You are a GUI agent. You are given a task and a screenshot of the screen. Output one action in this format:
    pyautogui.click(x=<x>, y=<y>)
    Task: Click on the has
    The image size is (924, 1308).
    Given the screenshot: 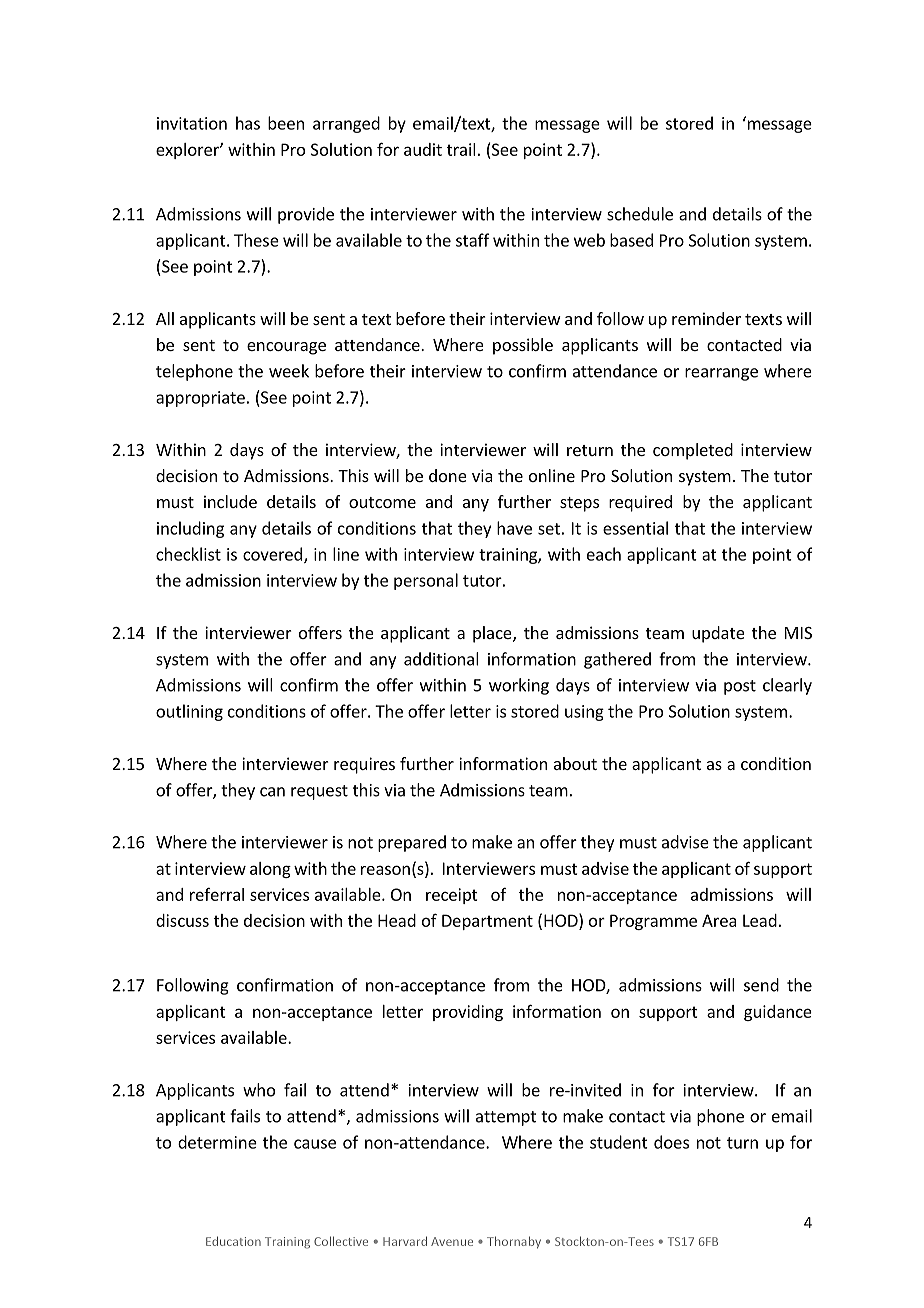 What is the action you would take?
    pyautogui.click(x=248, y=123)
